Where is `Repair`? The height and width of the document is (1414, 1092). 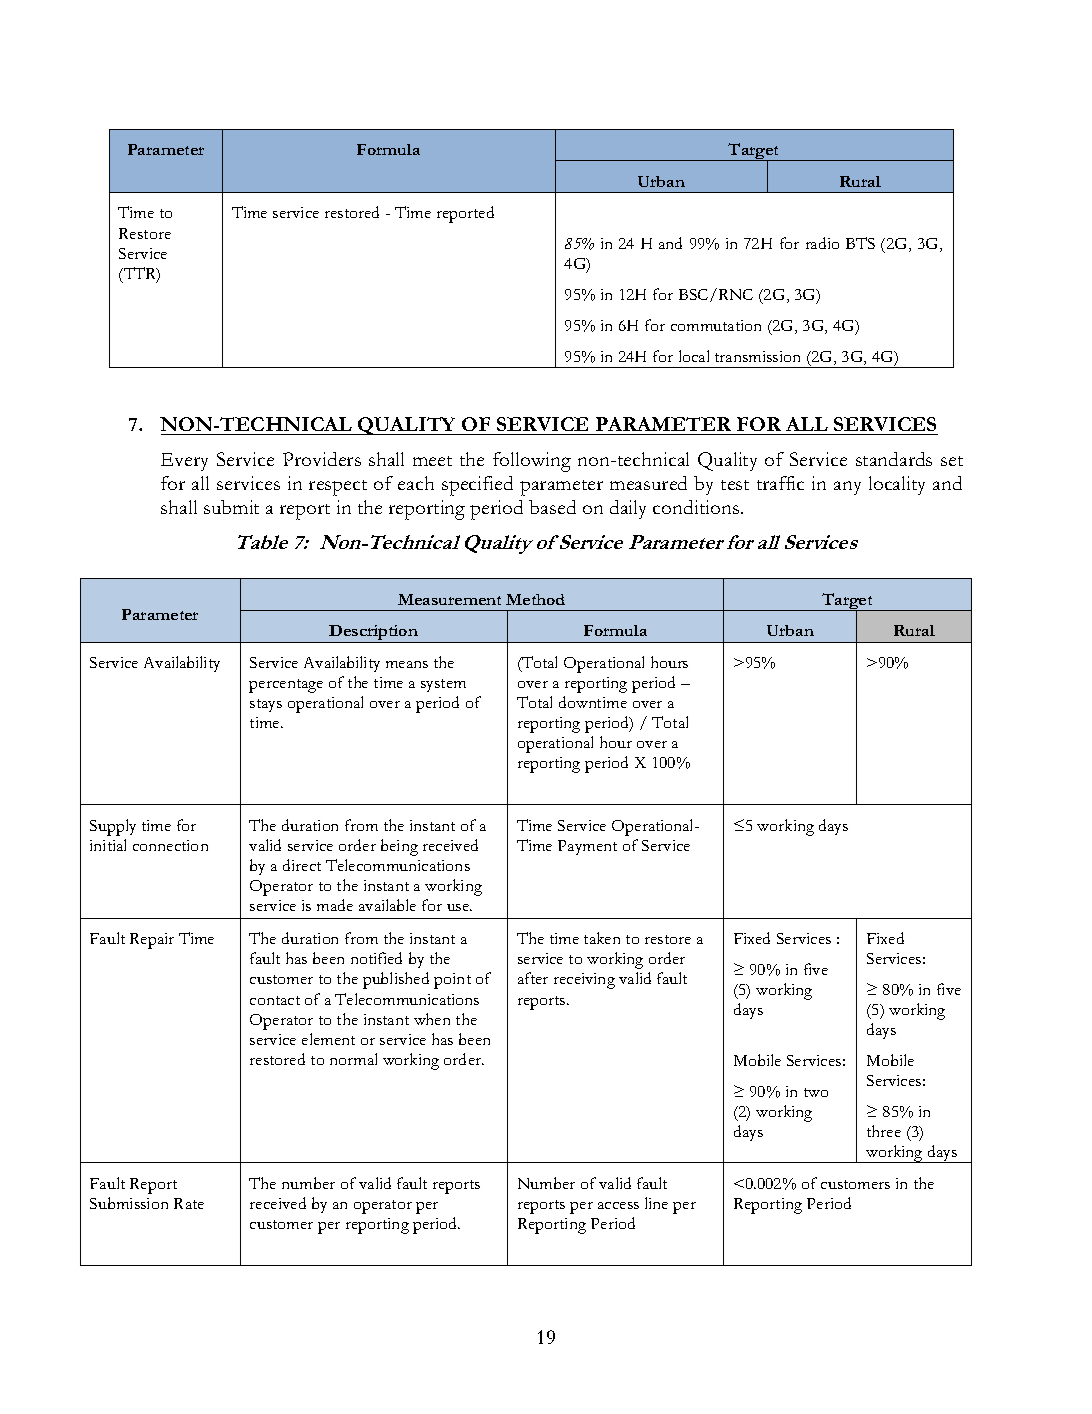 Repair is located at coordinates (152, 941).
